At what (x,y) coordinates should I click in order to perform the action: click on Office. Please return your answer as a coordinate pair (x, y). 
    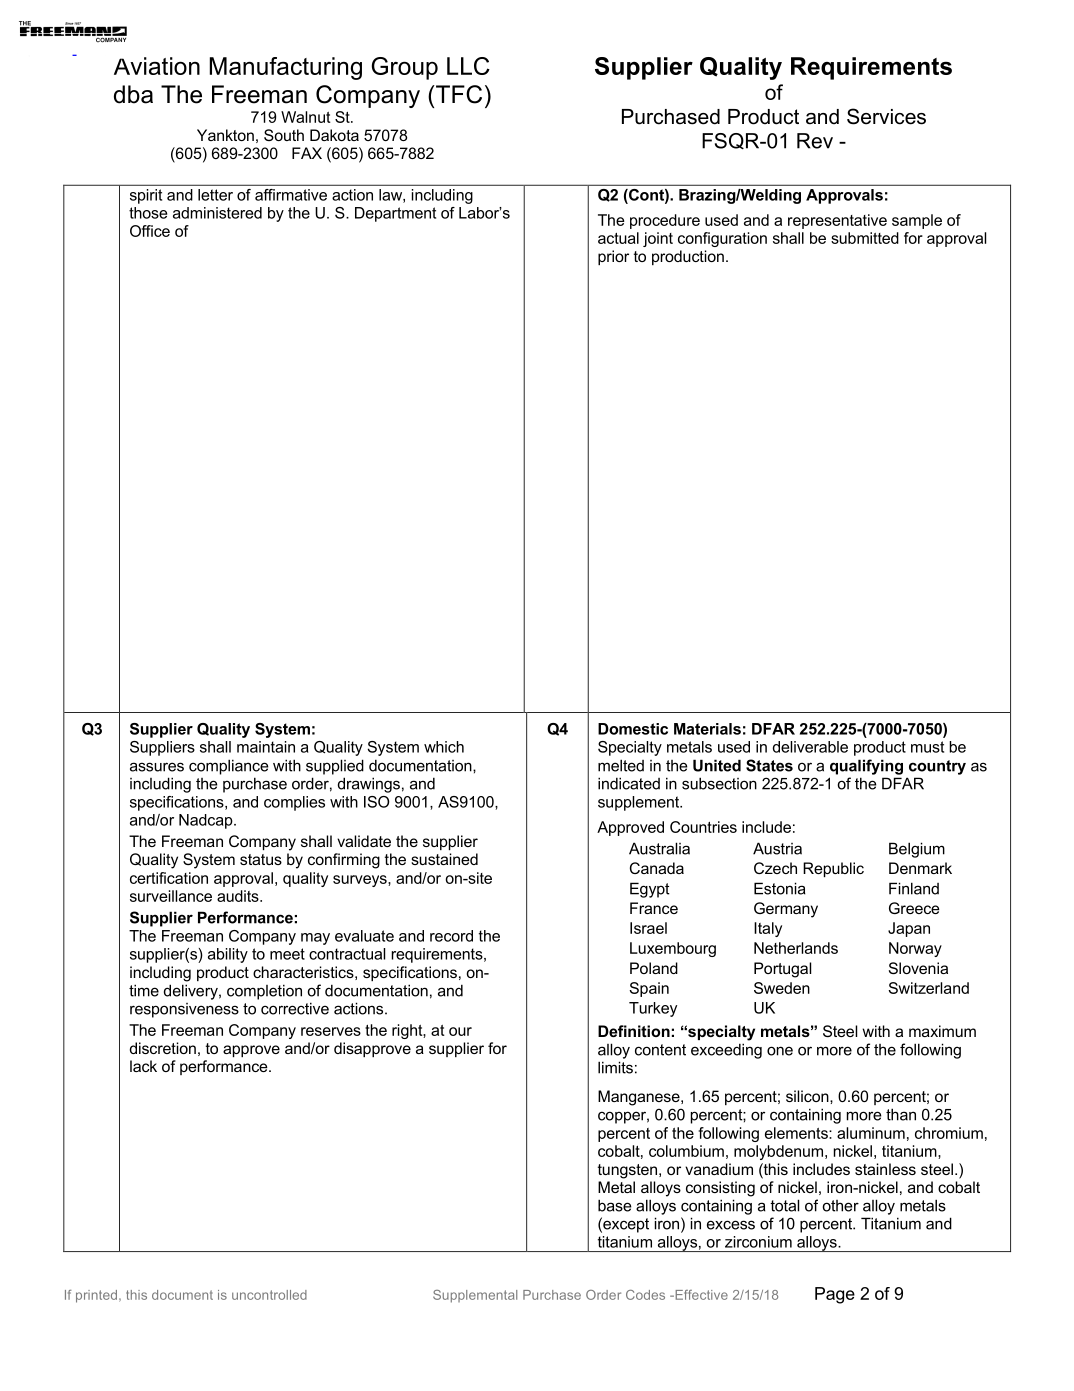
    Looking at the image, I should click on (150, 231).
